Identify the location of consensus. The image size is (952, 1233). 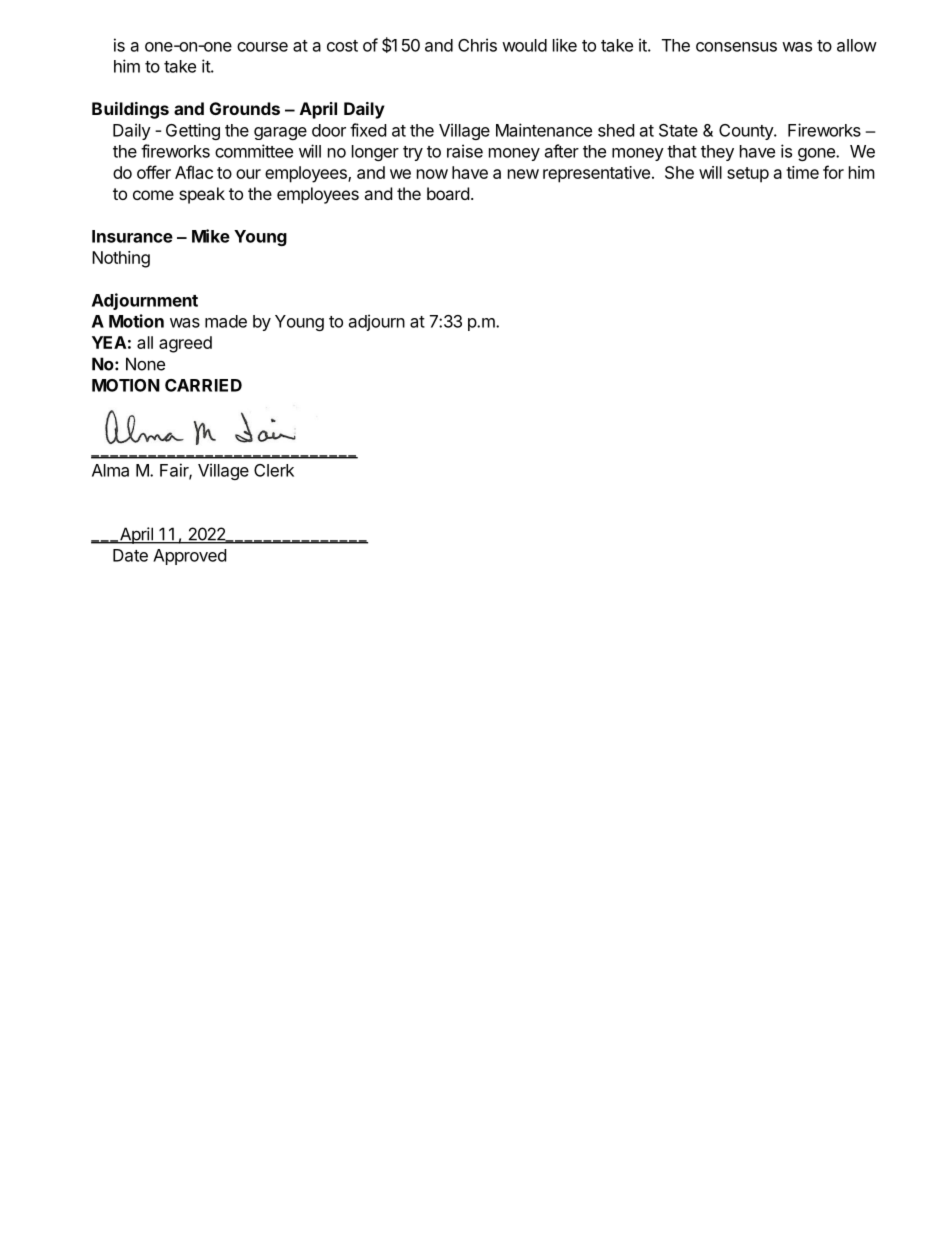
(736, 47).
